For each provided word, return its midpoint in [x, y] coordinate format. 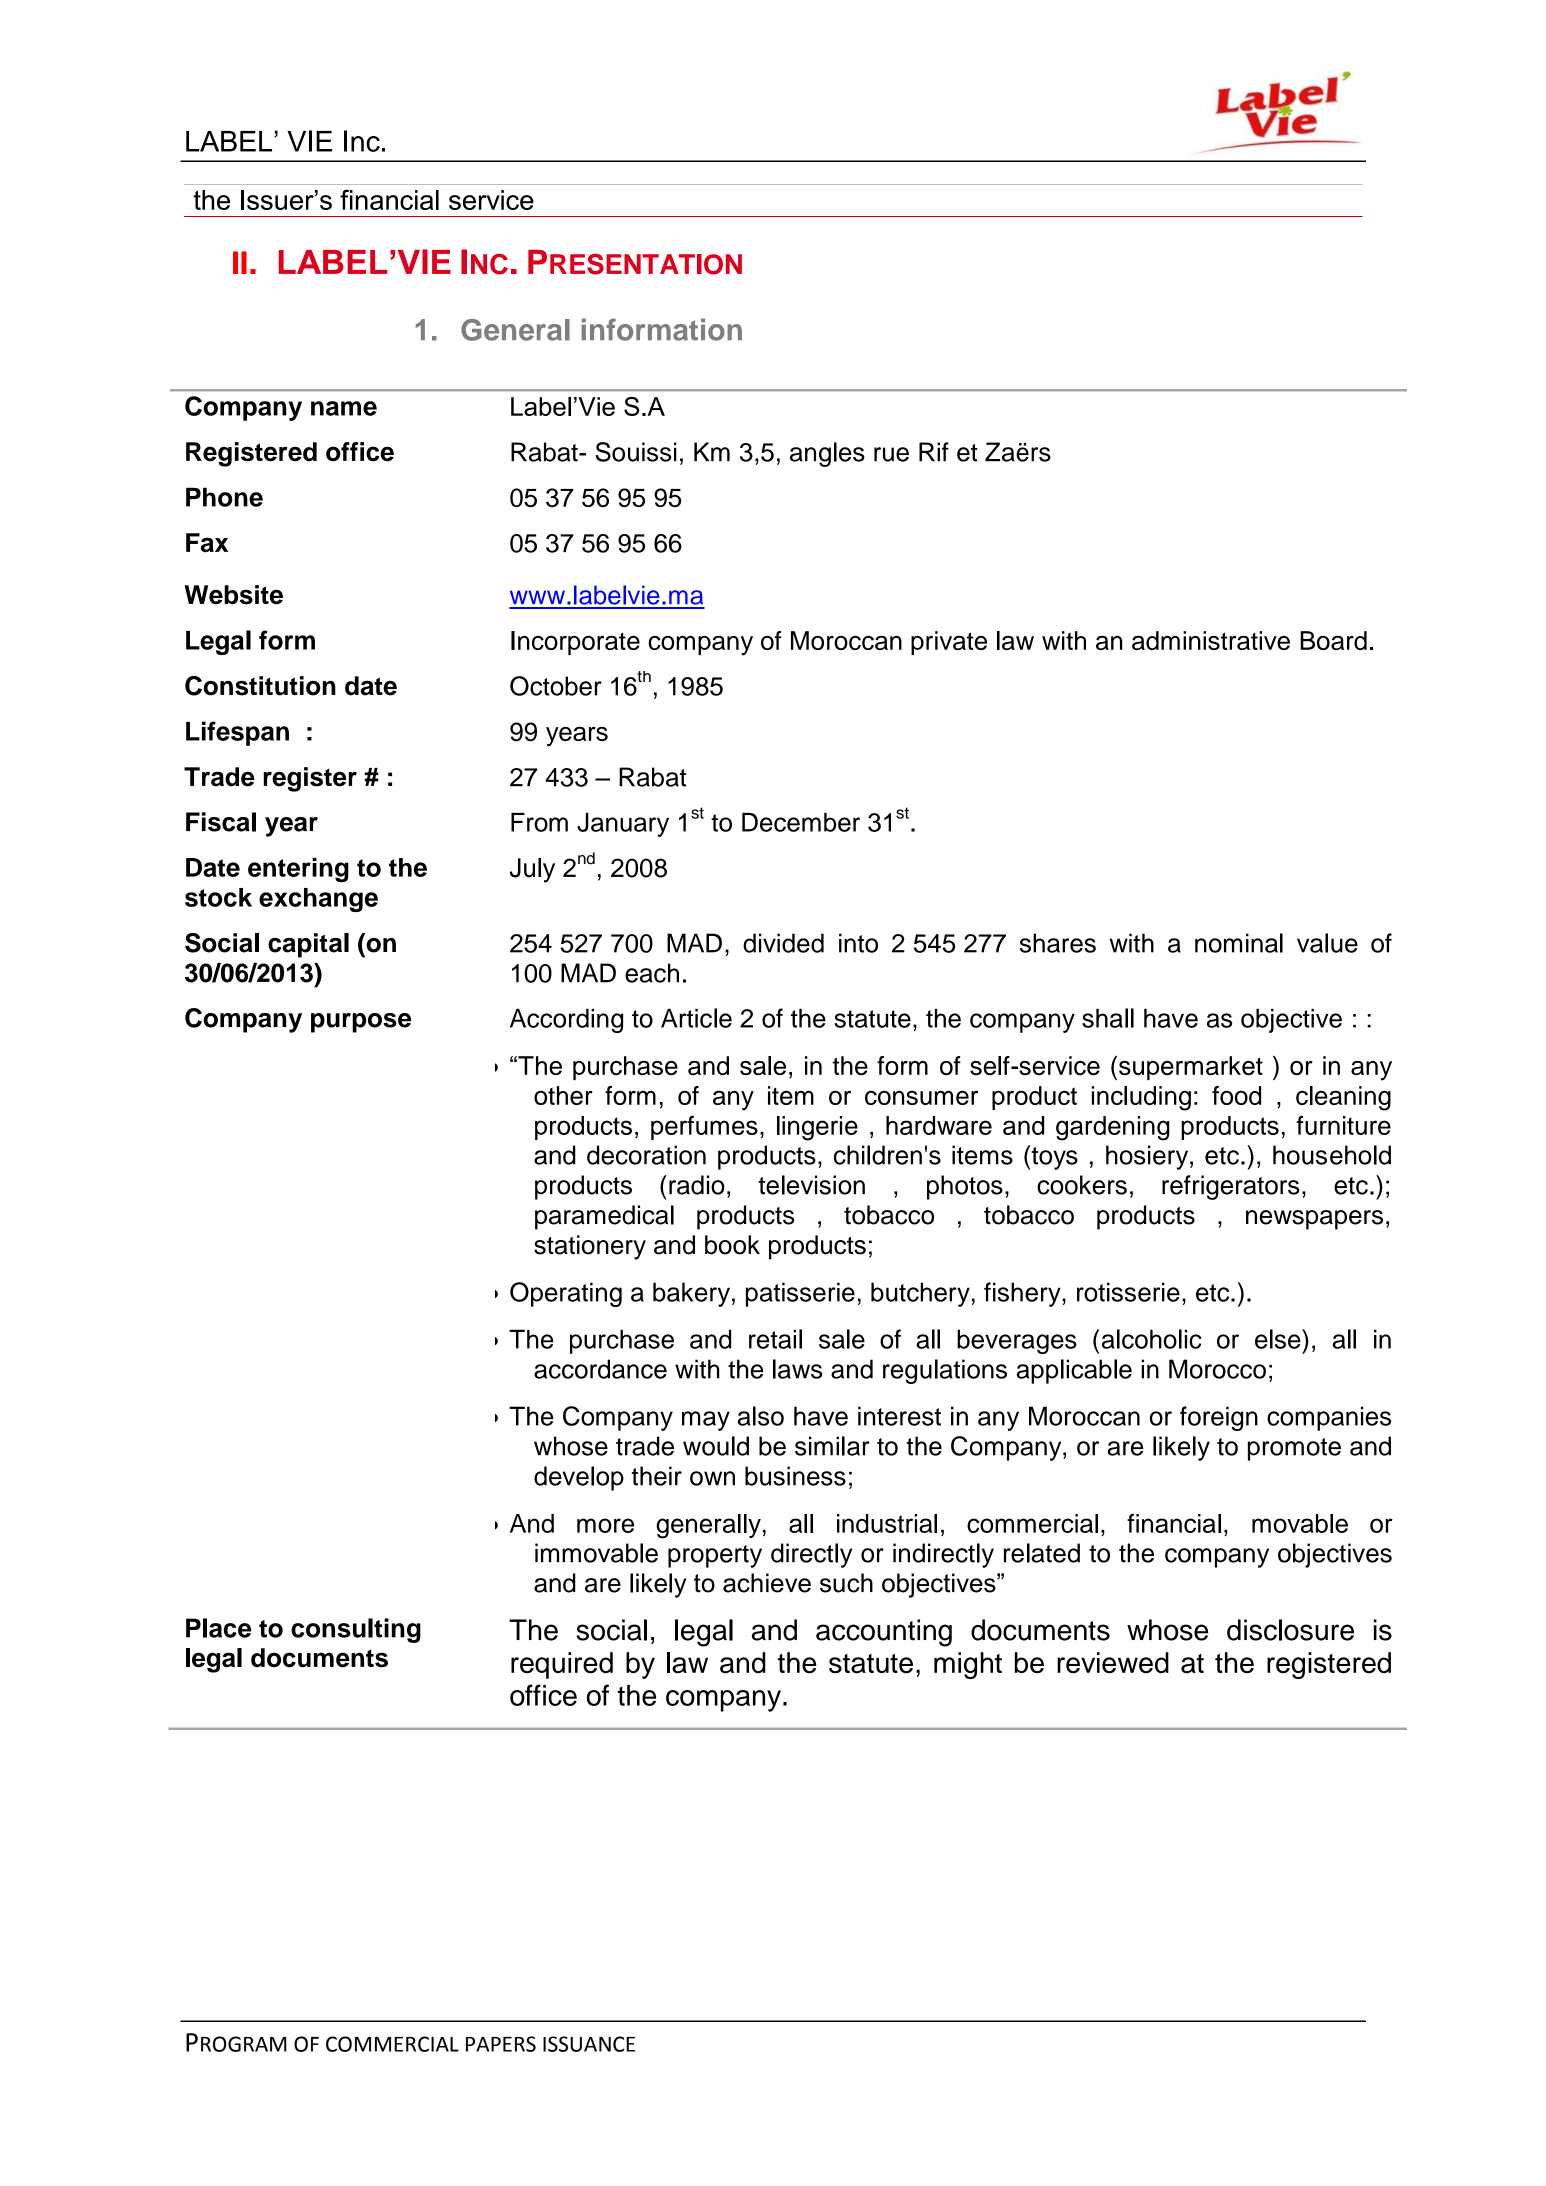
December [801, 822]
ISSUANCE [589, 2044]
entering [298, 870]
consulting [356, 1630]
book [732, 1245]
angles [827, 454]
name [344, 408]
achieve [767, 1583]
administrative [1211, 640]
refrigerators [1231, 1187]
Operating [566, 1294]
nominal [1239, 943]
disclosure [1290, 1630]
